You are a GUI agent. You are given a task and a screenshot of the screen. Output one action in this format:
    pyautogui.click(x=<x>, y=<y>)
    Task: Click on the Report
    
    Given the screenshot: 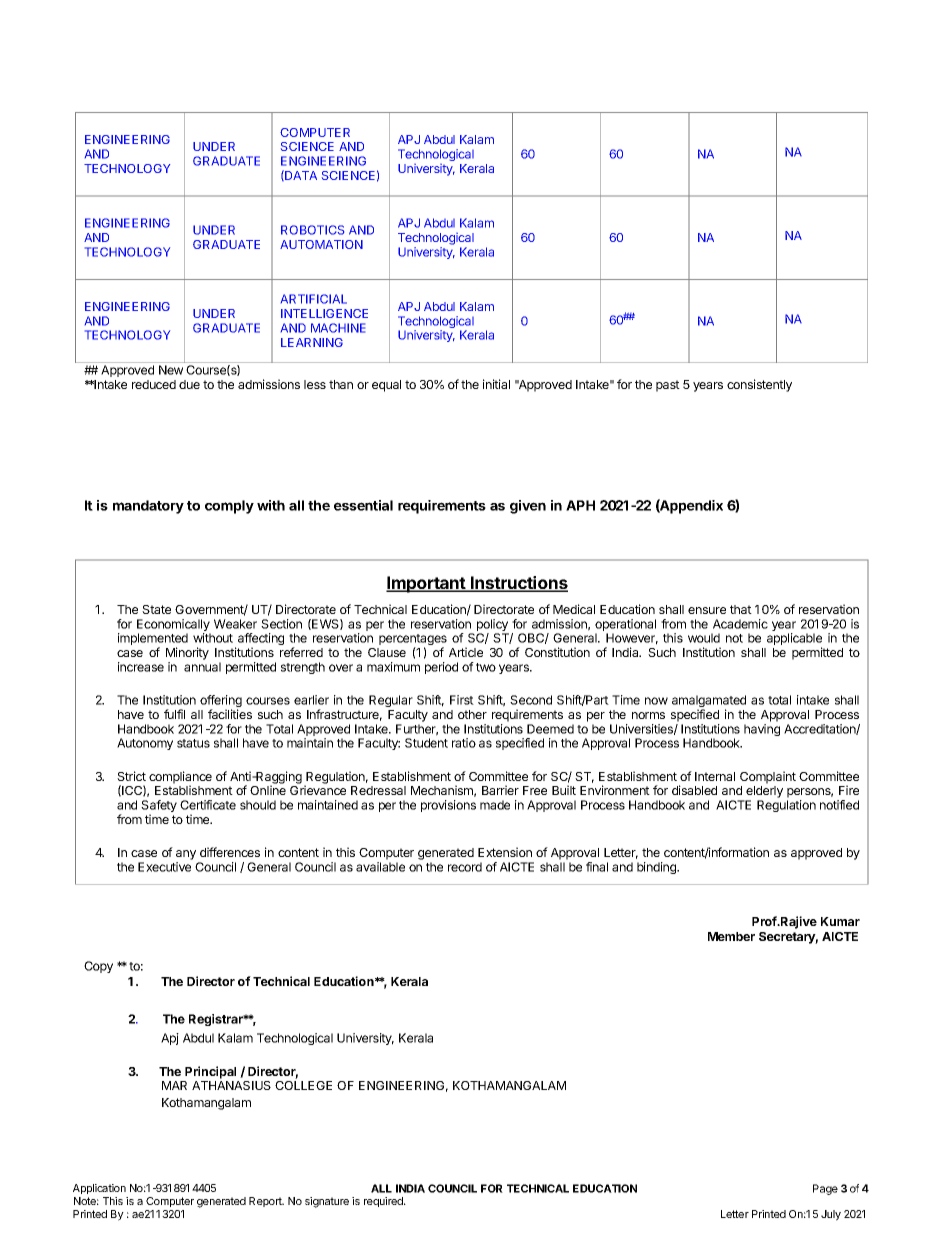 What is the action you would take?
    pyautogui.click(x=266, y=1202)
